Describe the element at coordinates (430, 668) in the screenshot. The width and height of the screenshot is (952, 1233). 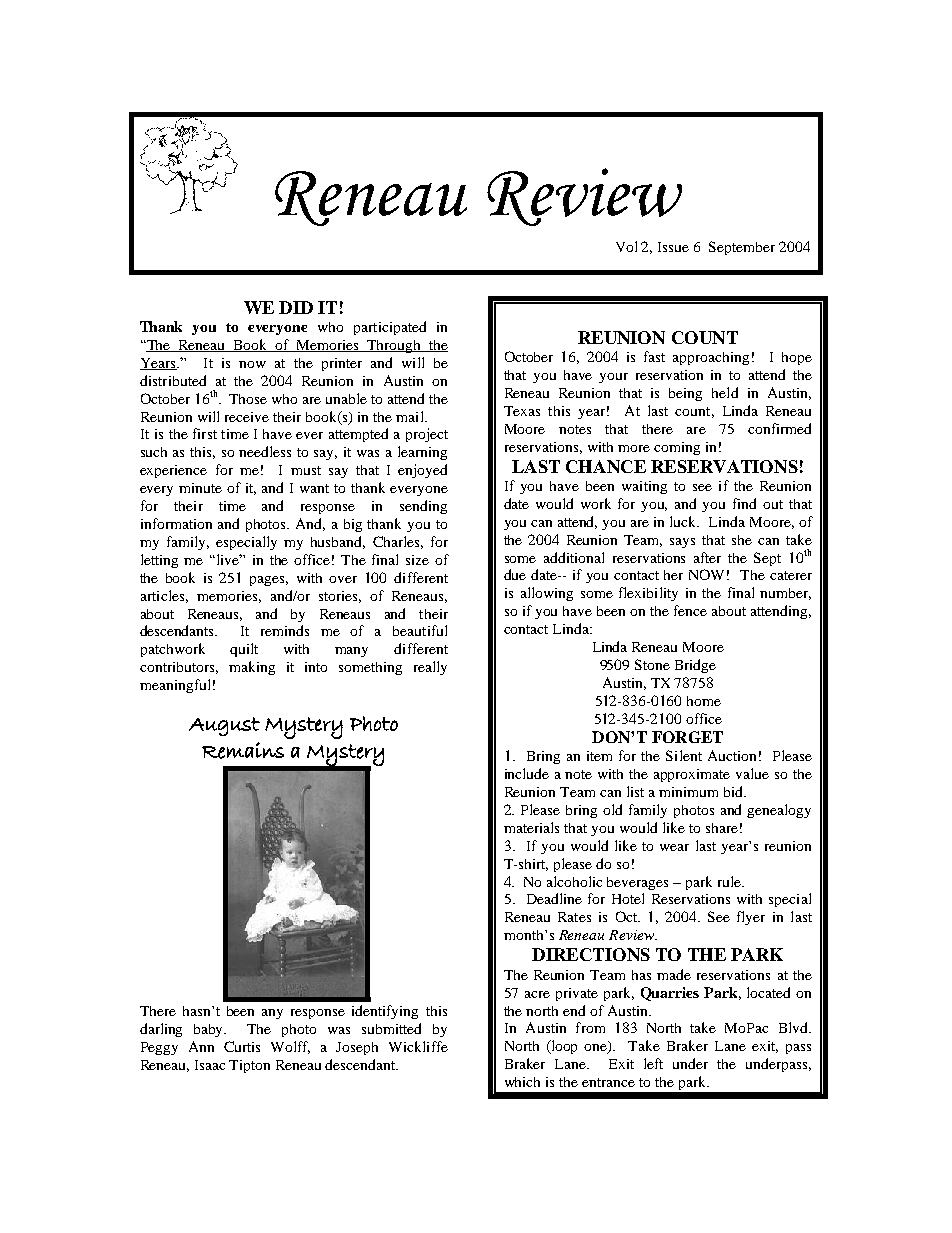
I see `really` at that location.
